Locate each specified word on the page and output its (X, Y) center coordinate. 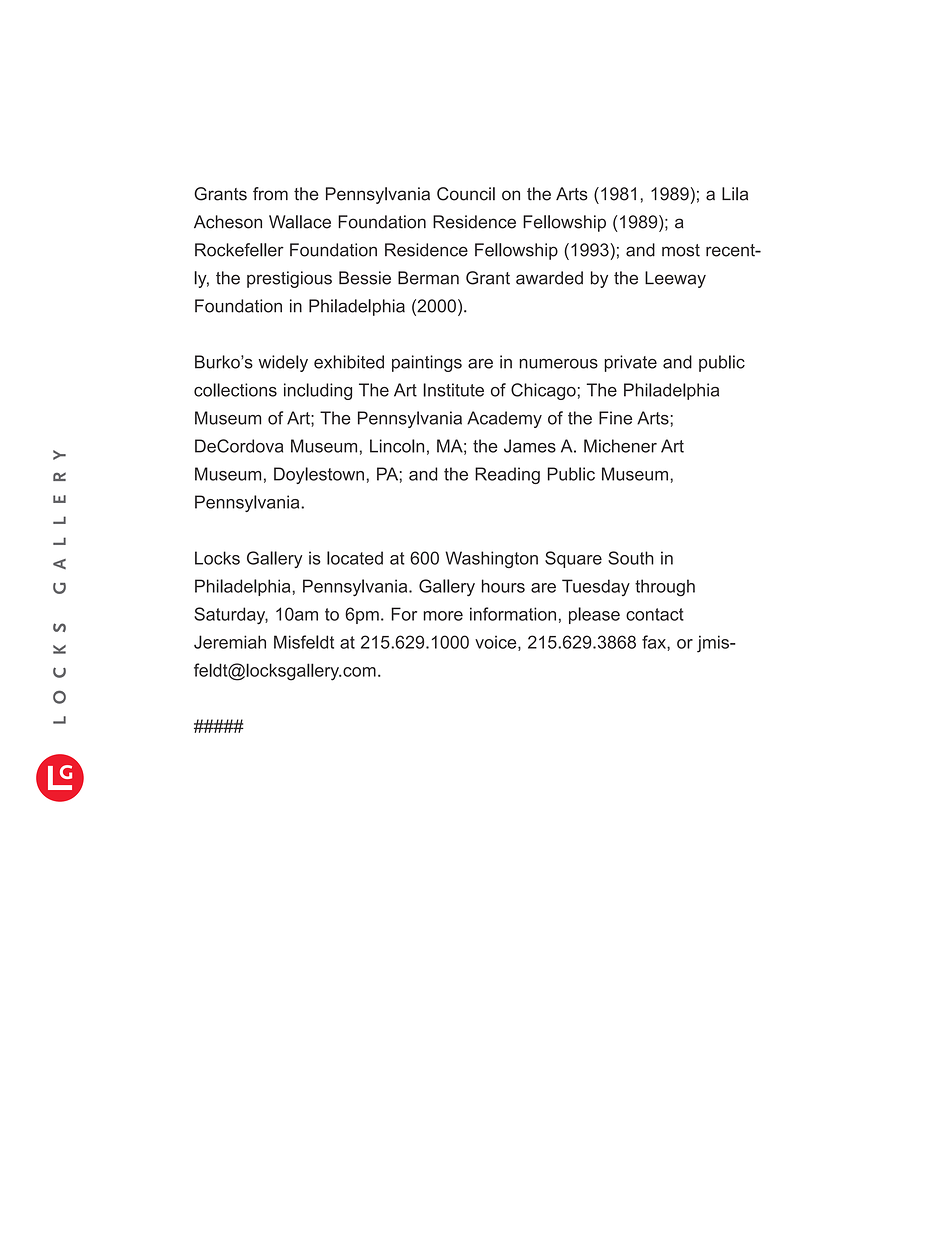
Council (466, 194)
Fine (615, 418)
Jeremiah (230, 642)
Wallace (300, 222)
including (318, 391)
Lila (735, 194)
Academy (504, 419)
